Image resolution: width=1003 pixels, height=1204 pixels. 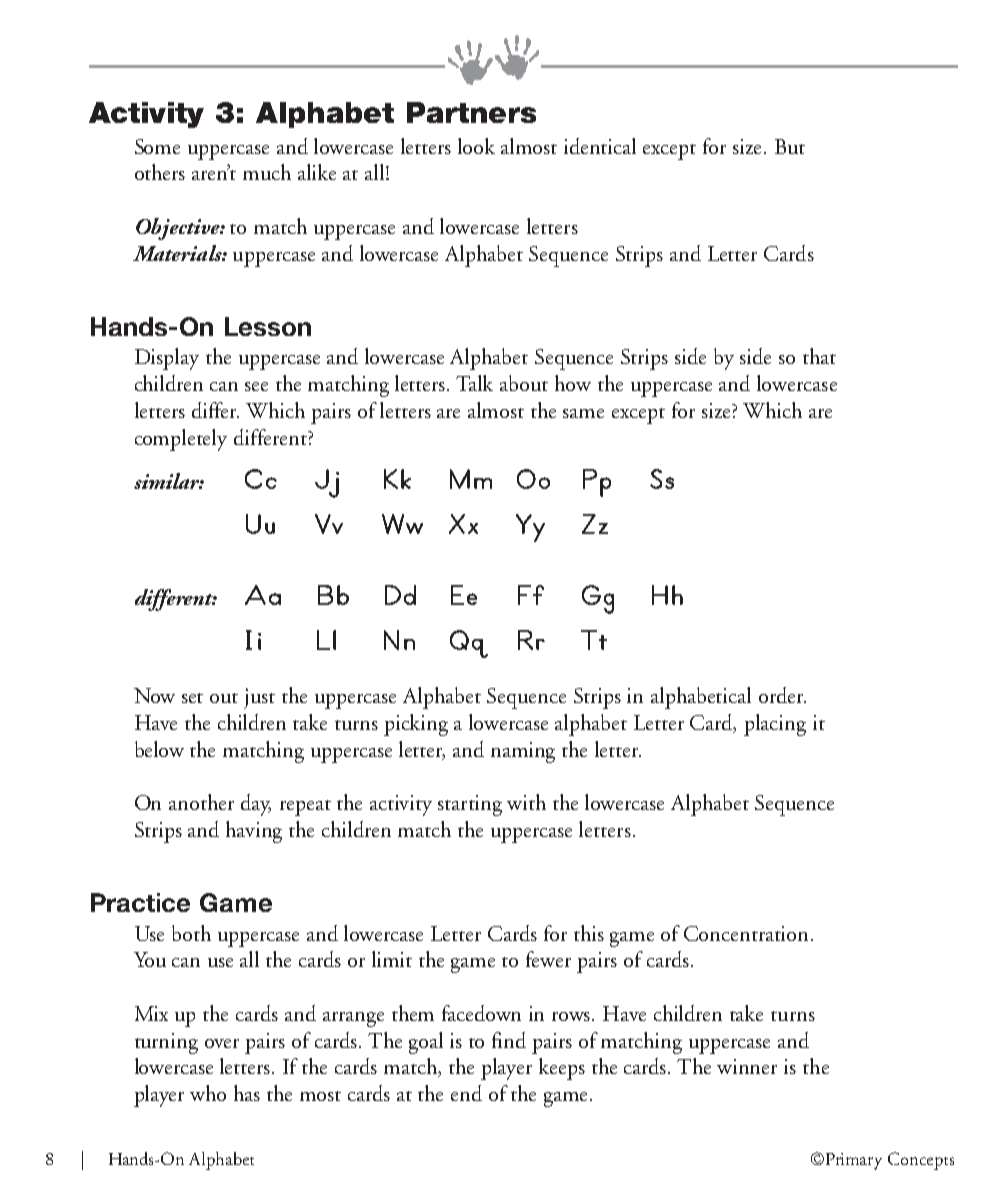 I want to click on that, so click(x=819, y=356).
